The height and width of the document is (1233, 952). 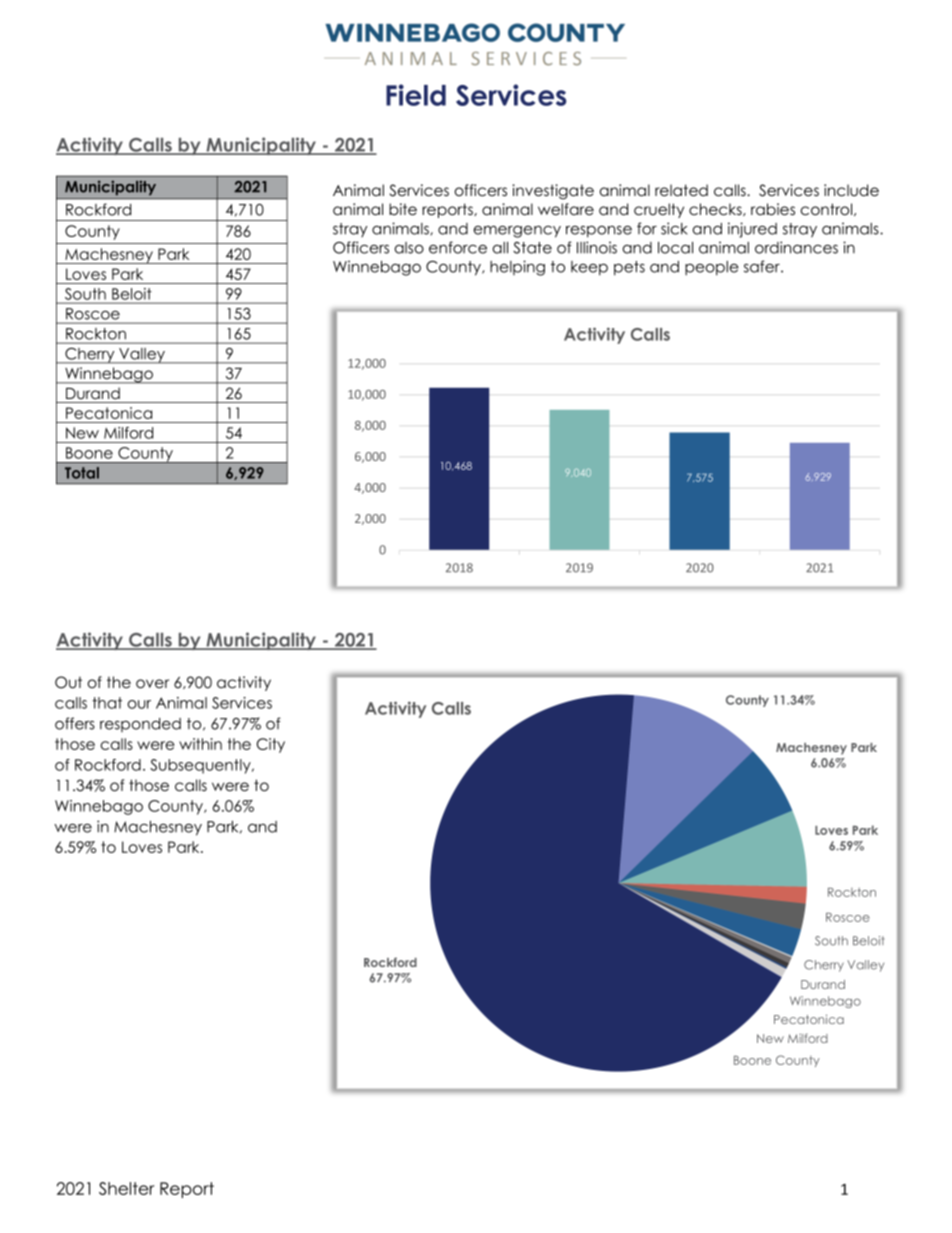 I want to click on rabies, so click(x=773, y=209).
